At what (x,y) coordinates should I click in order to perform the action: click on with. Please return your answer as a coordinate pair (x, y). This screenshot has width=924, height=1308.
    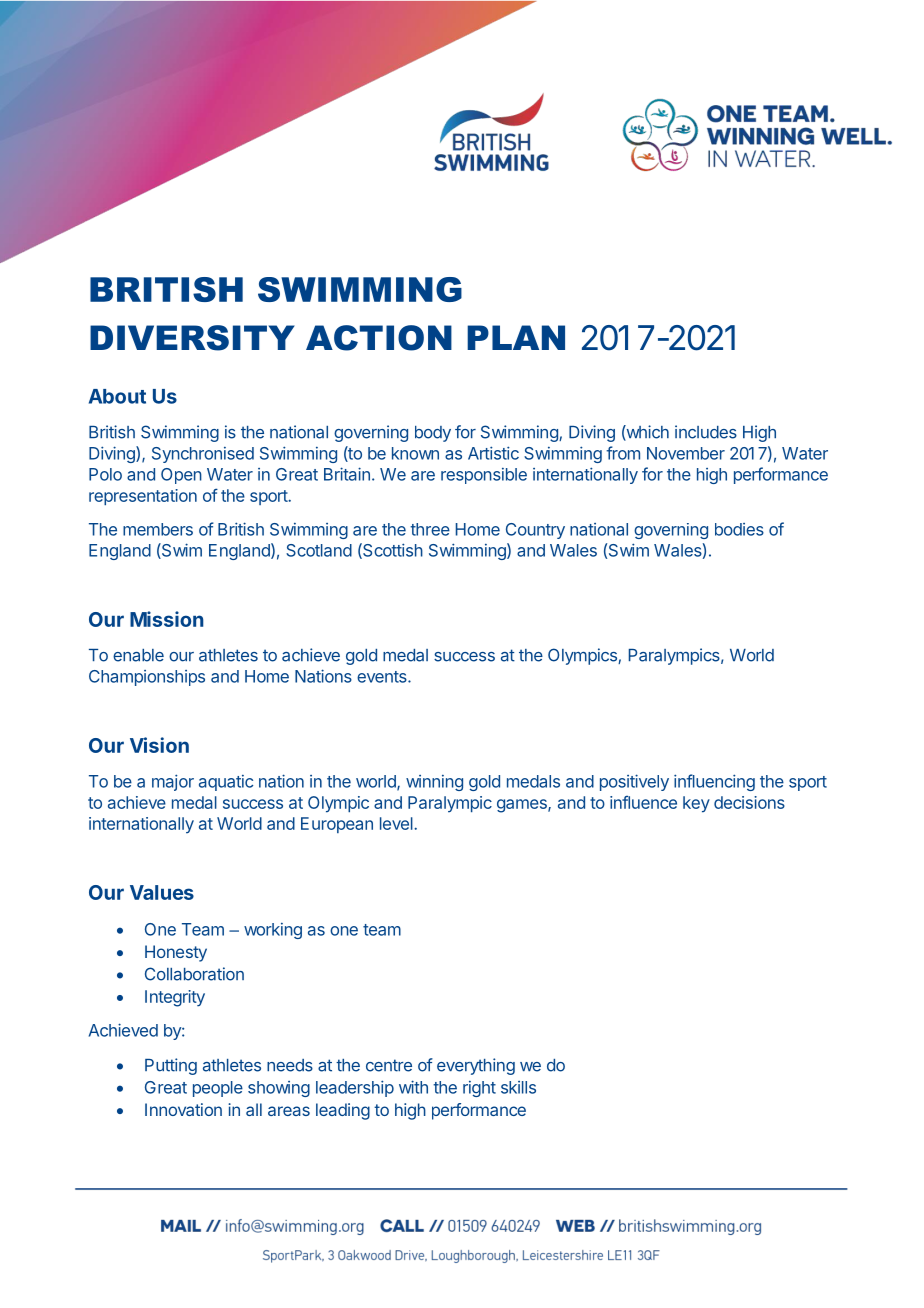
    Looking at the image, I should click on (413, 1087).
